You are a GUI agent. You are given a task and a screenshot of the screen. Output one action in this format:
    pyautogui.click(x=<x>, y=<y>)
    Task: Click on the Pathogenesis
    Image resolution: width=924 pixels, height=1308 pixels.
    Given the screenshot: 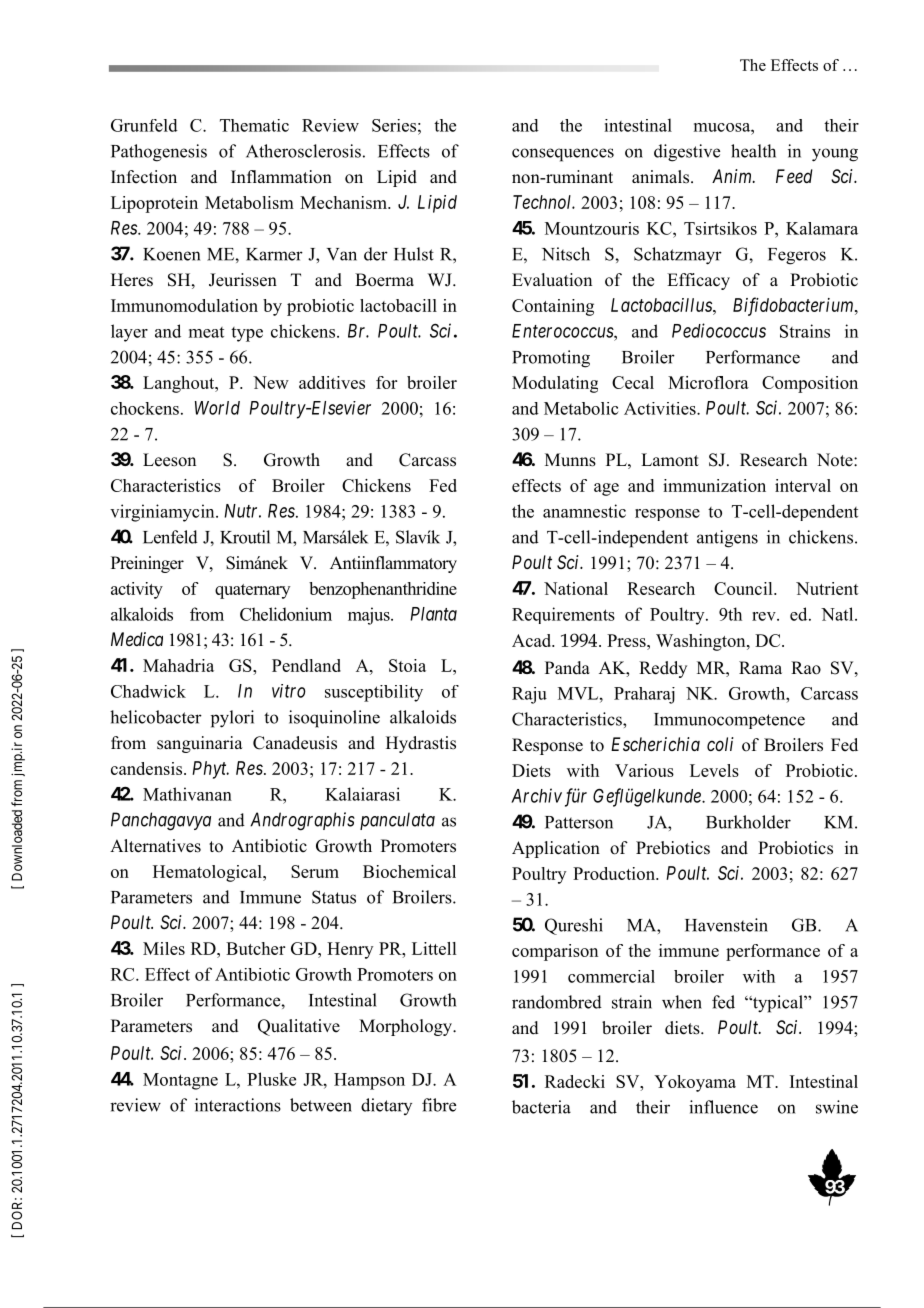 What is the action you would take?
    pyautogui.click(x=159, y=153)
